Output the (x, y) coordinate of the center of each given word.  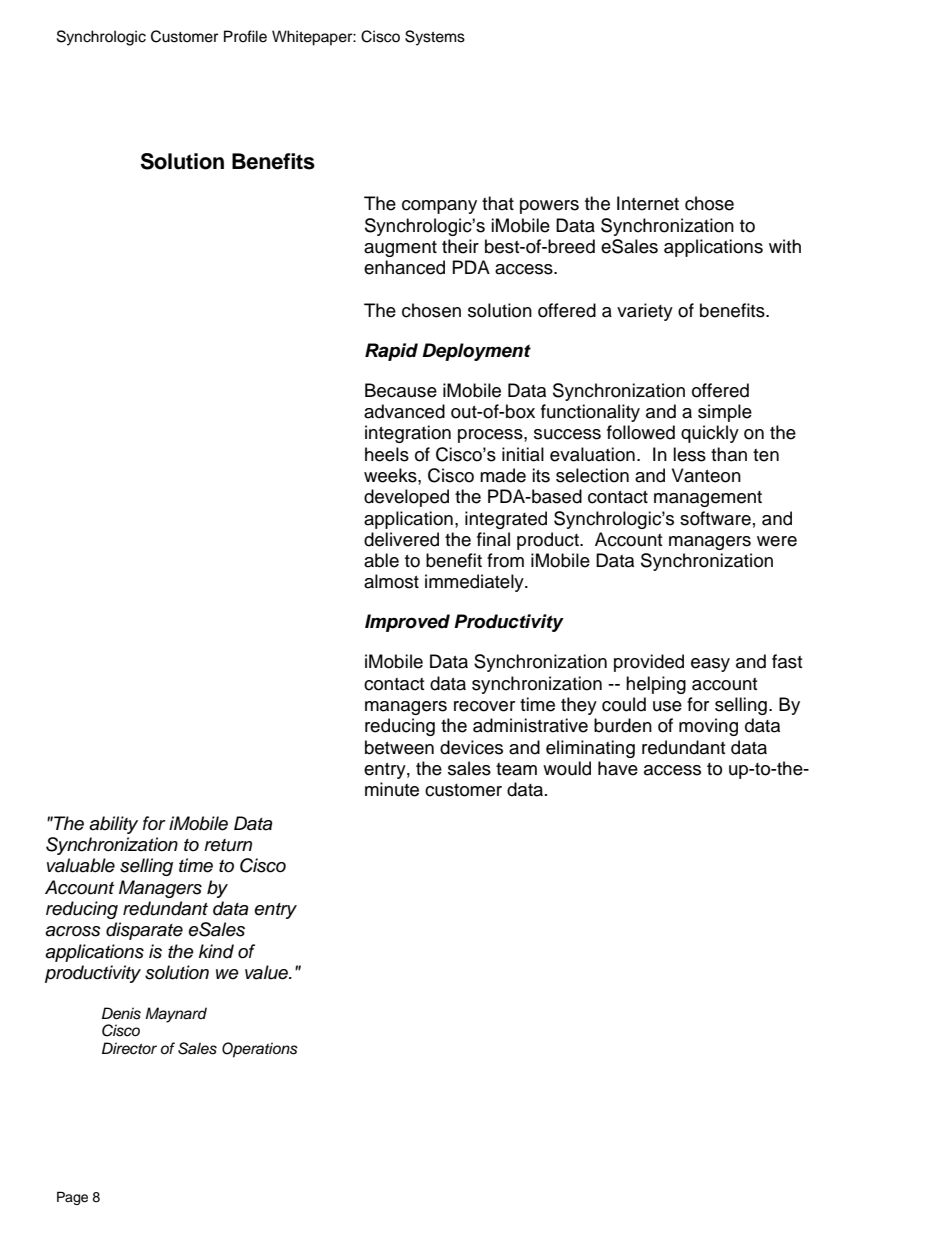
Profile (245, 36)
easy (710, 665)
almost (391, 581)
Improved (407, 623)
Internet (648, 203)
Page (72, 1198)
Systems (435, 38)
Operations (260, 1050)
